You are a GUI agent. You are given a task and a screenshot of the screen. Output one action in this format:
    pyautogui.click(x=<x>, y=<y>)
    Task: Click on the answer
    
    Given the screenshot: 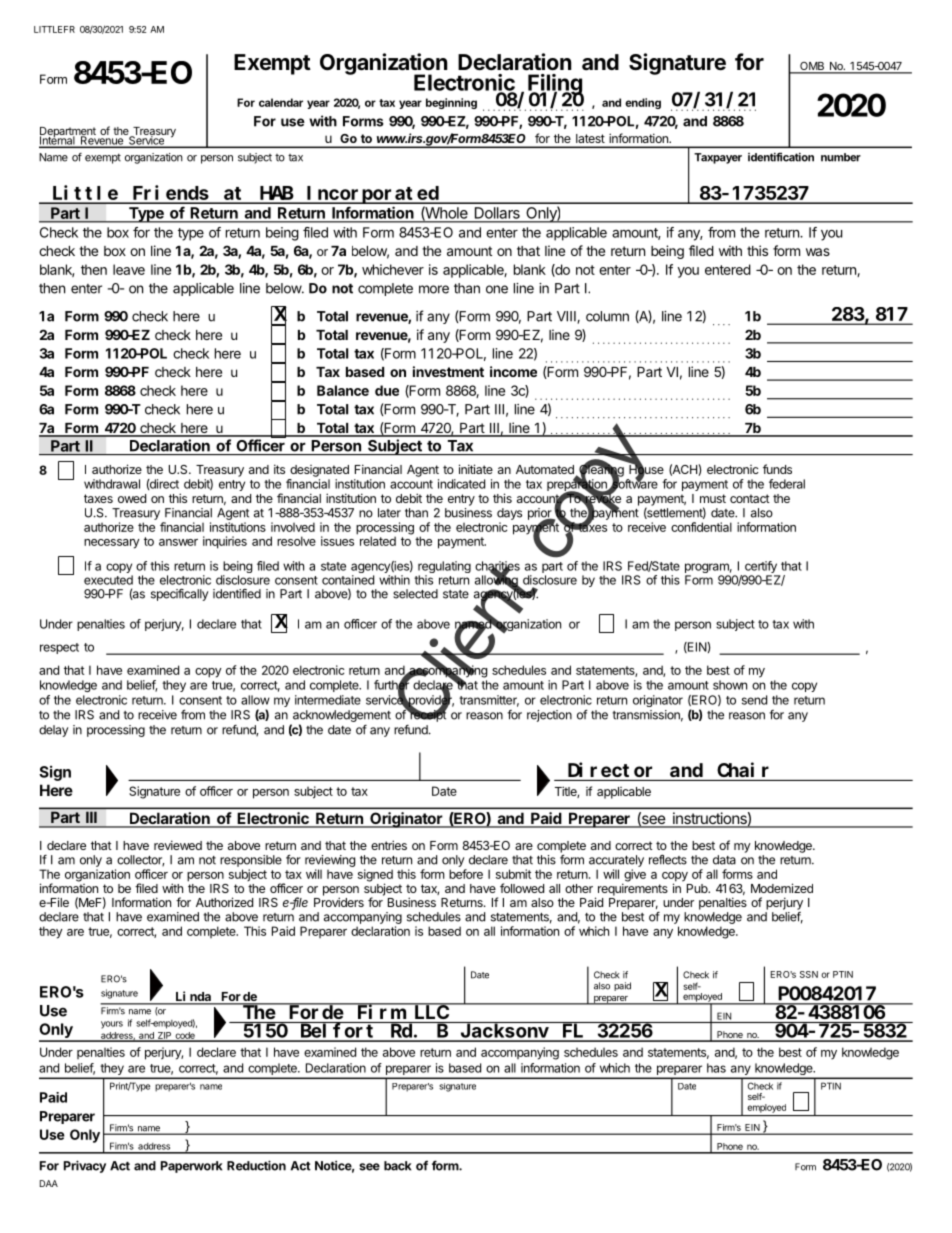 What is the action you would take?
    pyautogui.click(x=178, y=542)
